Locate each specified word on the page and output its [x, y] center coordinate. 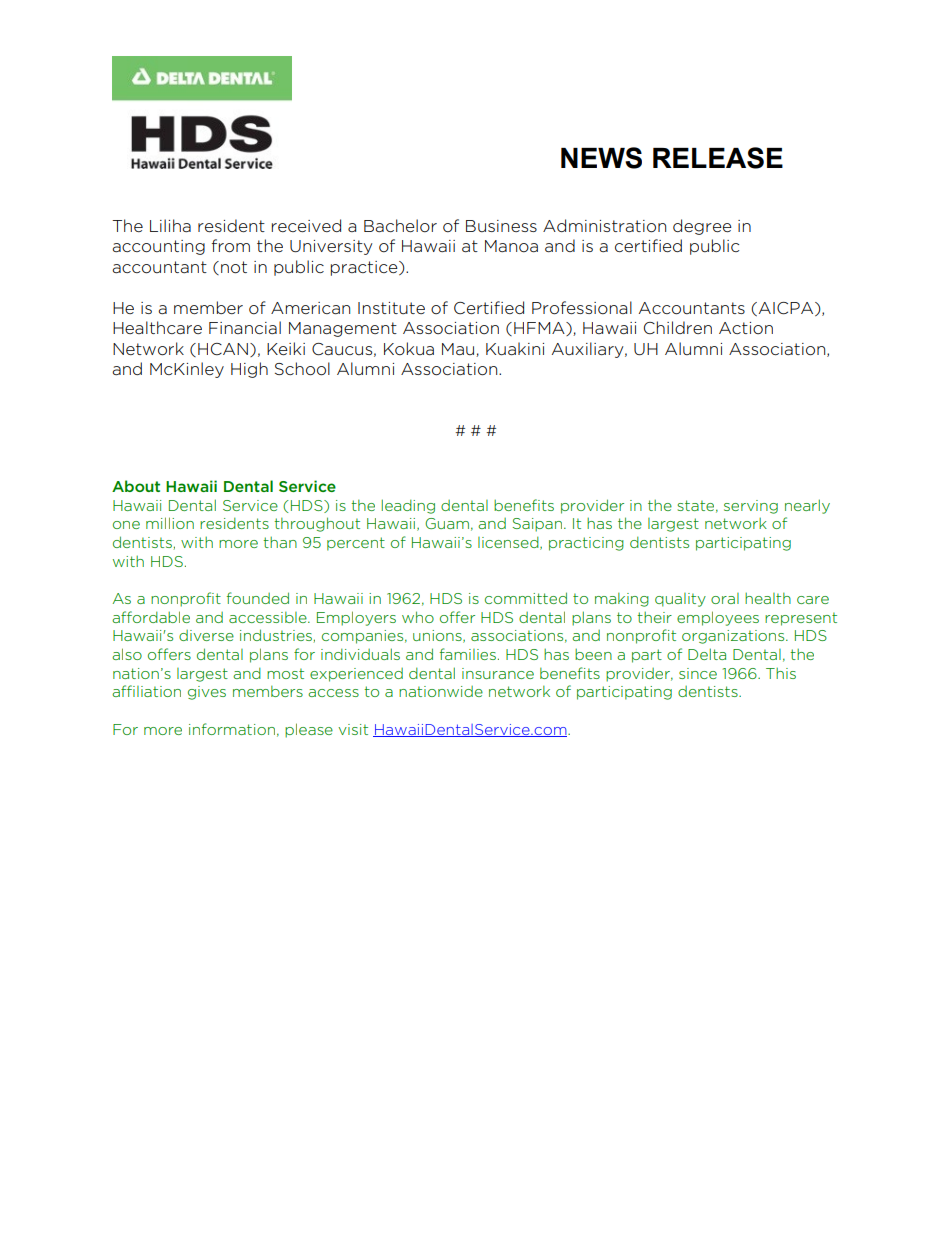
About [136, 486]
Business [501, 226]
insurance [498, 673]
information [232, 729]
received [306, 225]
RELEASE [718, 158]
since [698, 673]
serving [751, 507]
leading [408, 506]
